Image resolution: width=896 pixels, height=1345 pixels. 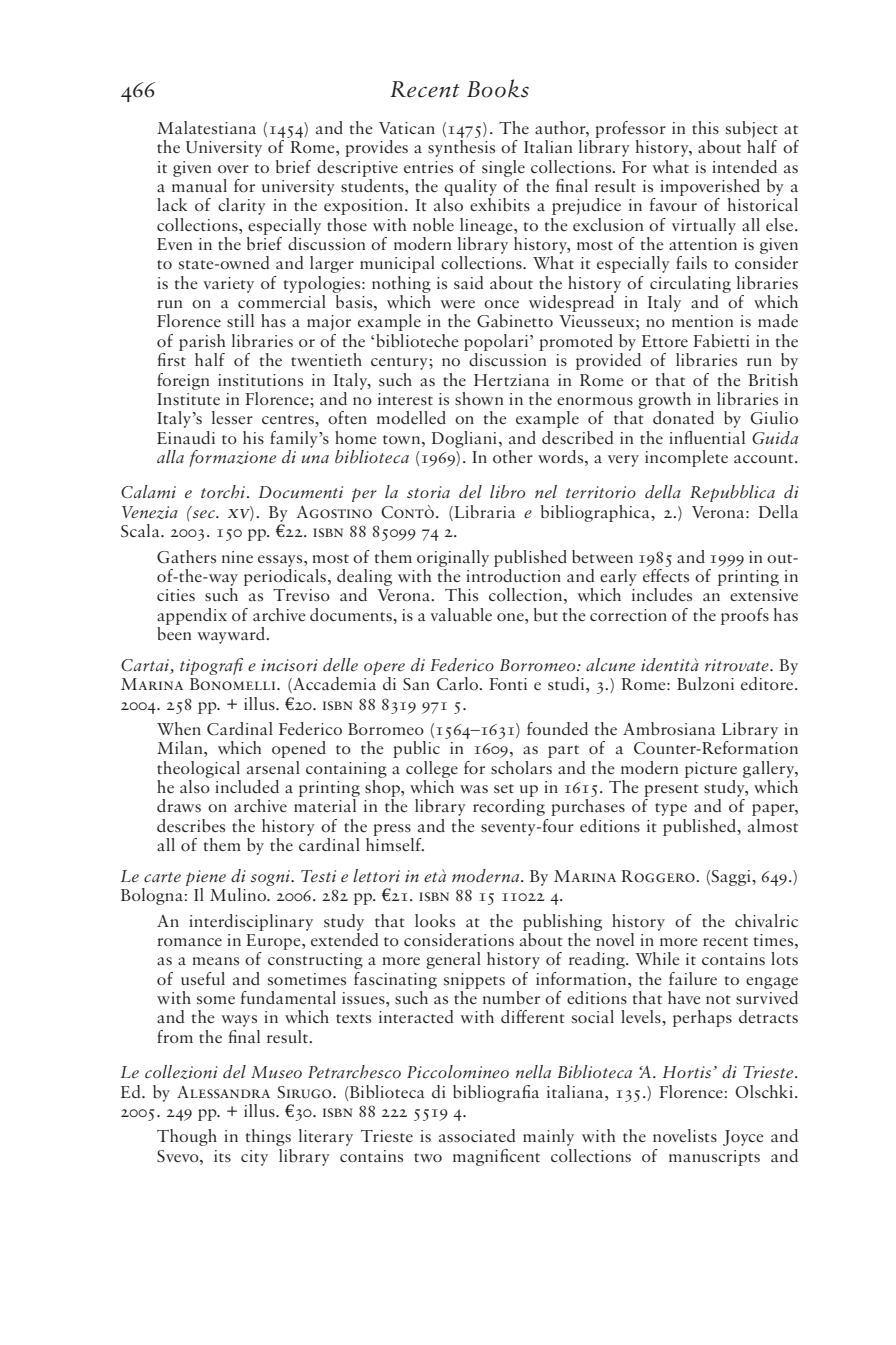 What do you see at coordinates (453, 558) in the document?
I see `originally` at bounding box center [453, 558].
